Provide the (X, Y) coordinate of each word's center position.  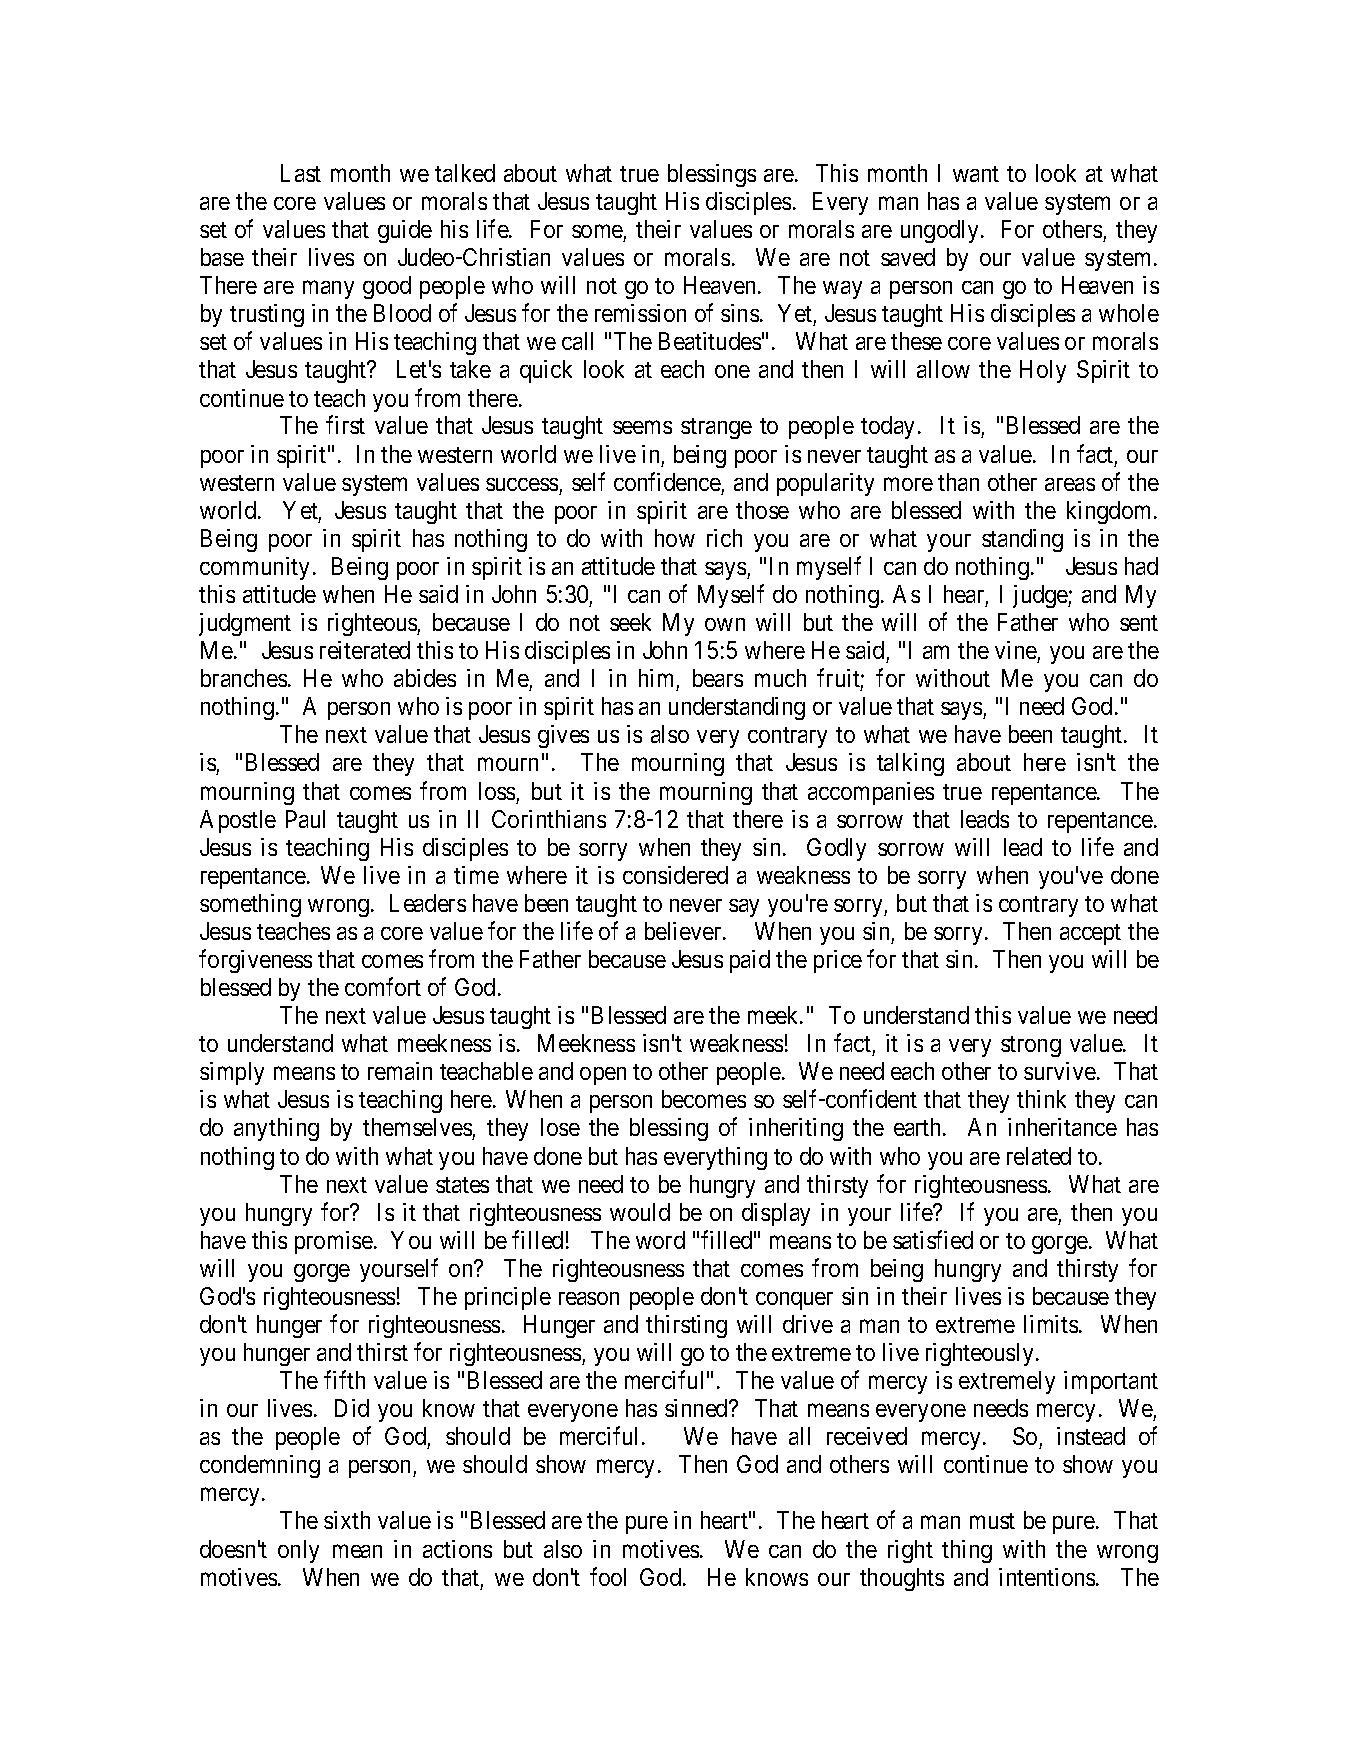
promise (334, 1242)
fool (608, 1576)
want (976, 174)
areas (1070, 484)
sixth (347, 1520)
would (640, 1212)
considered (675, 875)
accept (1090, 934)
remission (640, 313)
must (992, 1521)
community (254, 568)
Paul (305, 819)
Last (301, 173)
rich (724, 538)
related (1039, 1156)
